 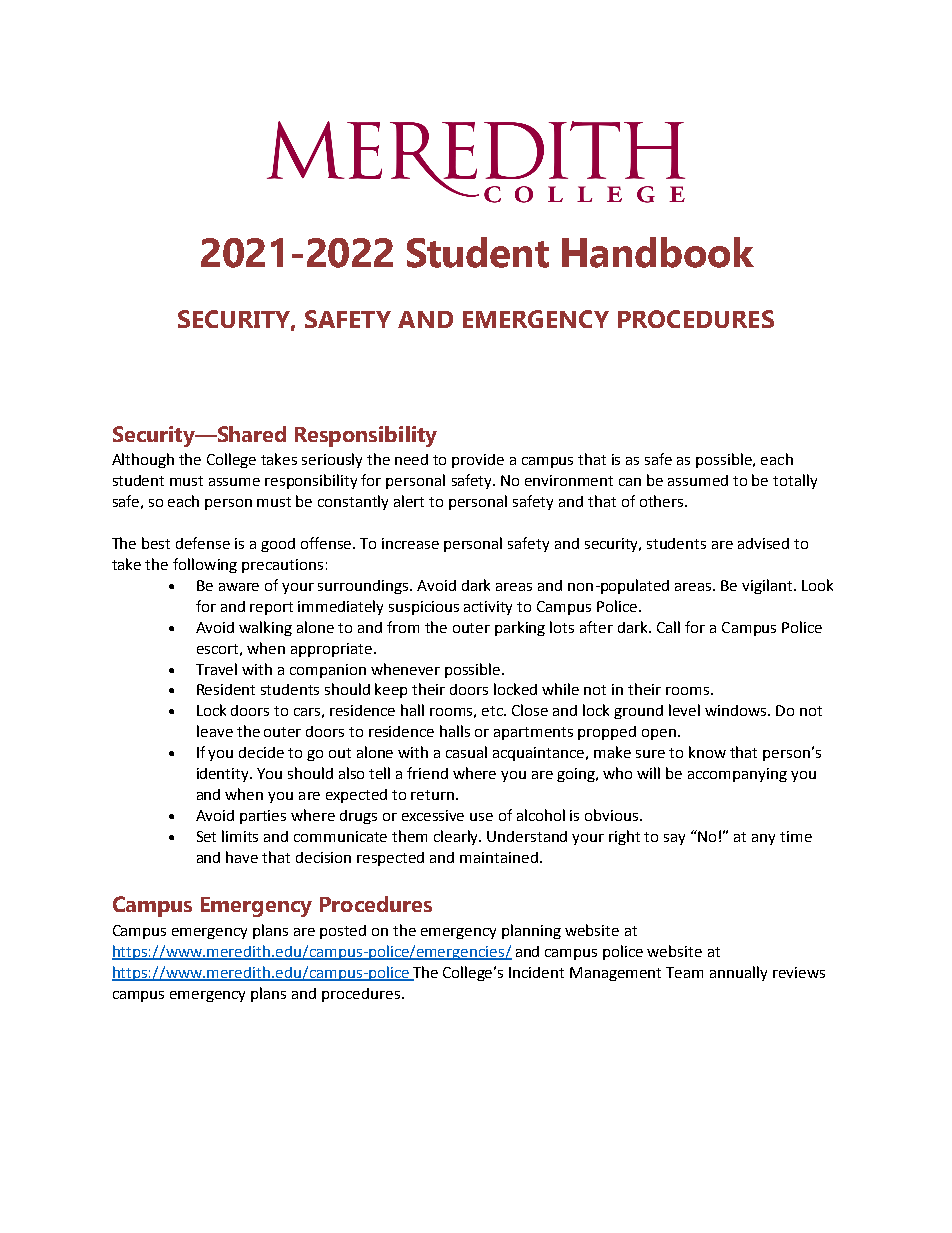 I want to click on totally, so click(x=795, y=481).
